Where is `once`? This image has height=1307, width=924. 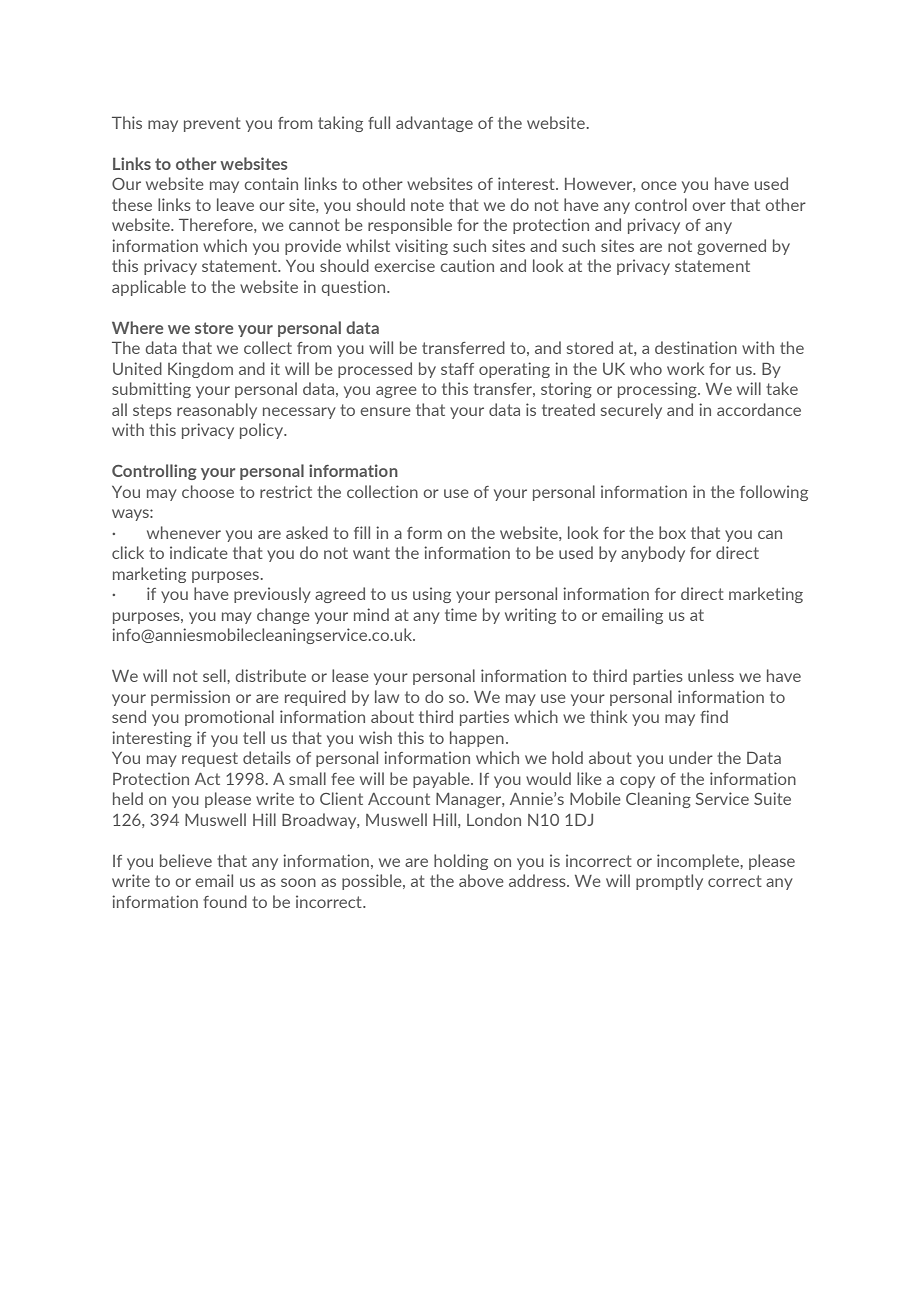 once is located at coordinates (659, 185).
